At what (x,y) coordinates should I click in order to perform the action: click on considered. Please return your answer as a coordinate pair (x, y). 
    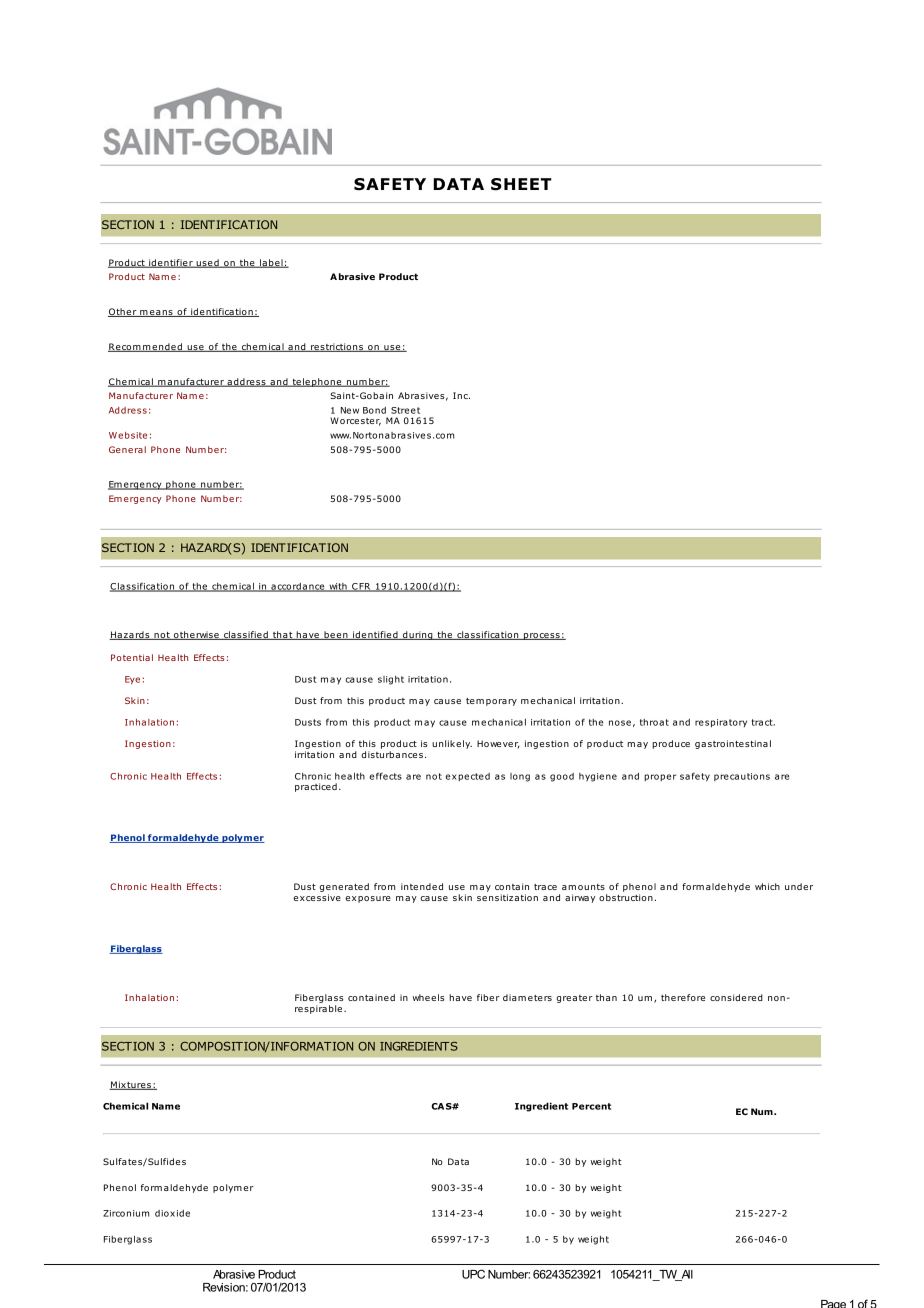
    Looking at the image, I should click on (736, 997).
